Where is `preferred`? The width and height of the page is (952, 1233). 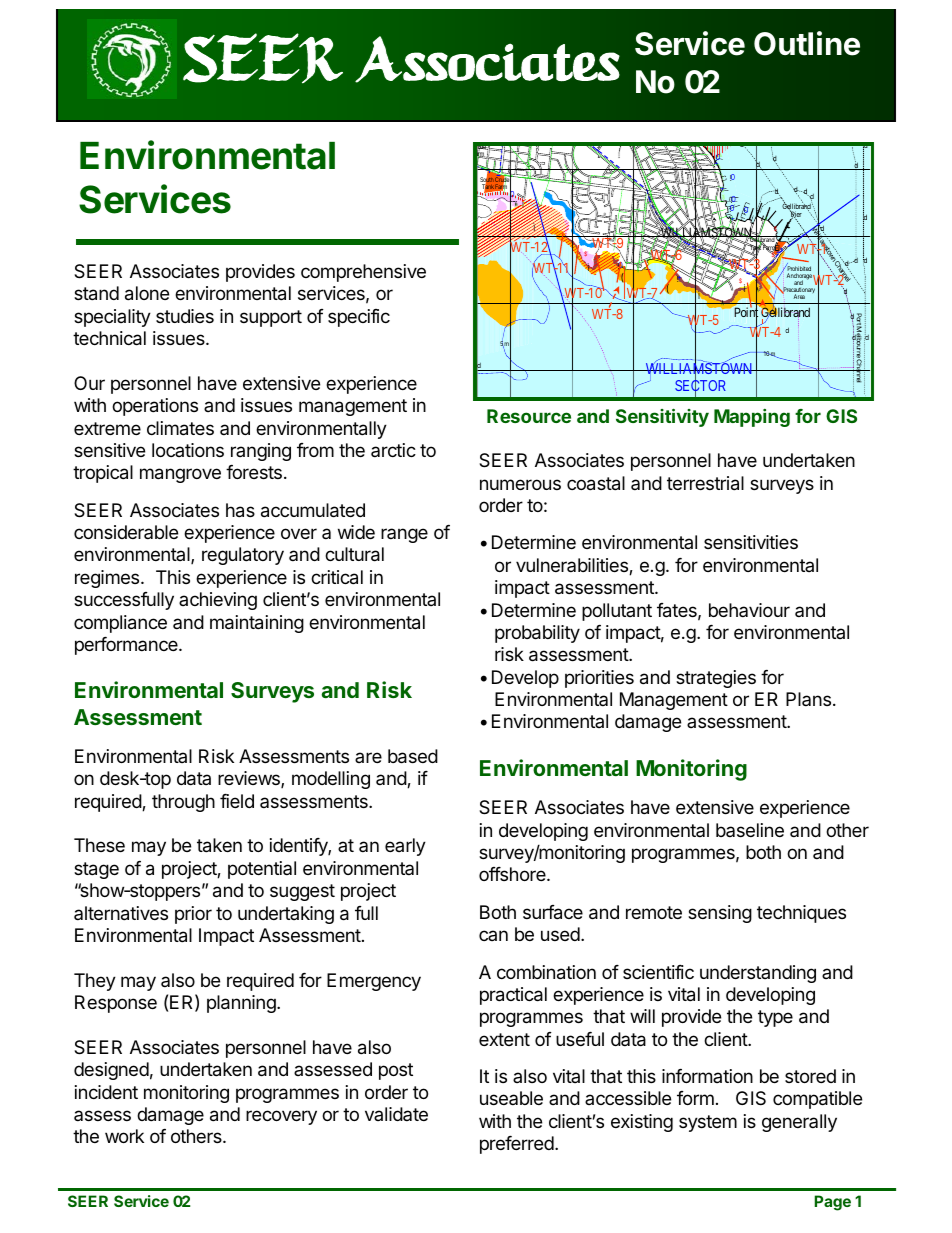 preferred is located at coordinates (517, 1145).
